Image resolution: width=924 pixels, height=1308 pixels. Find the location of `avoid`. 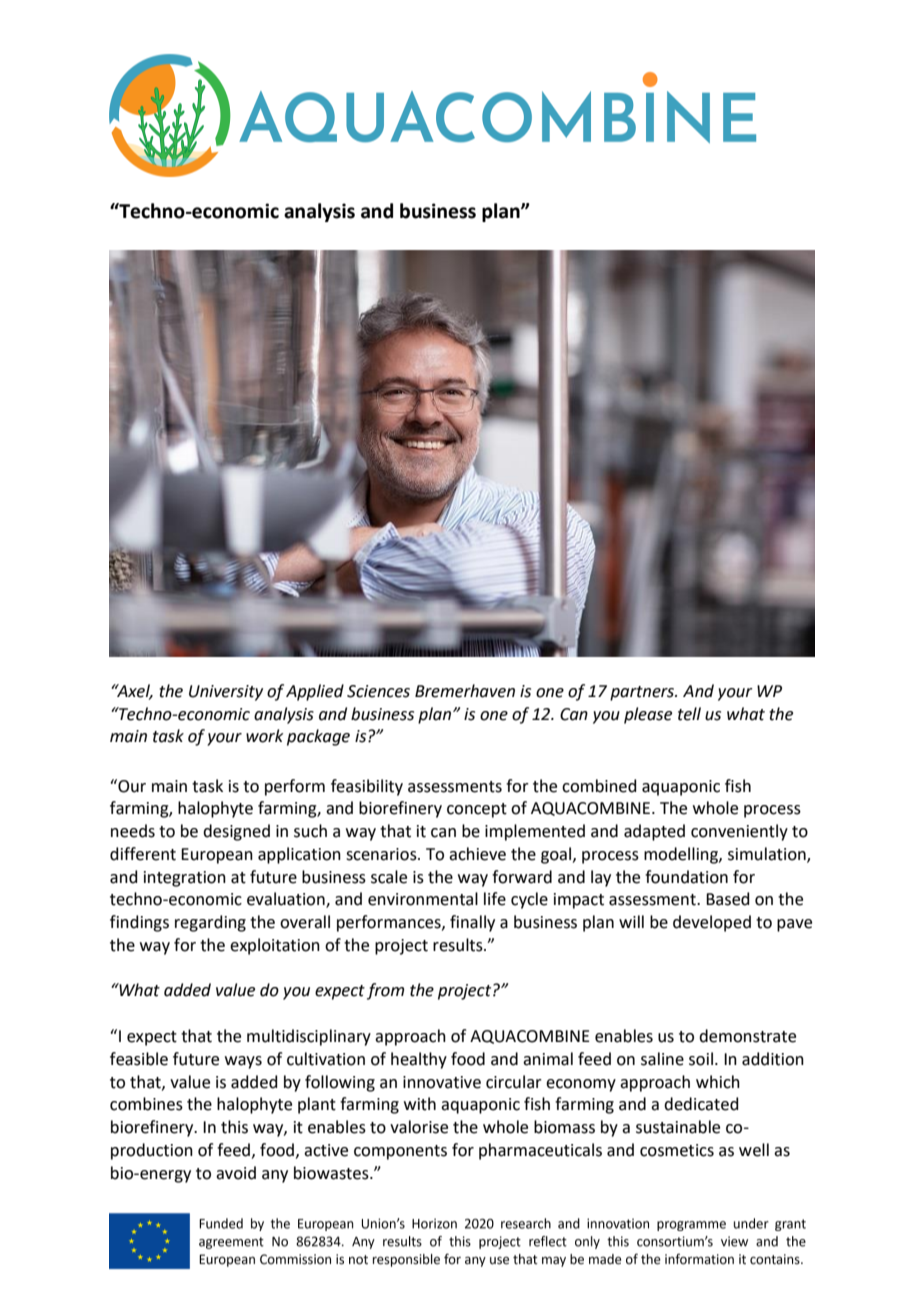

avoid is located at coordinates (236, 1173).
